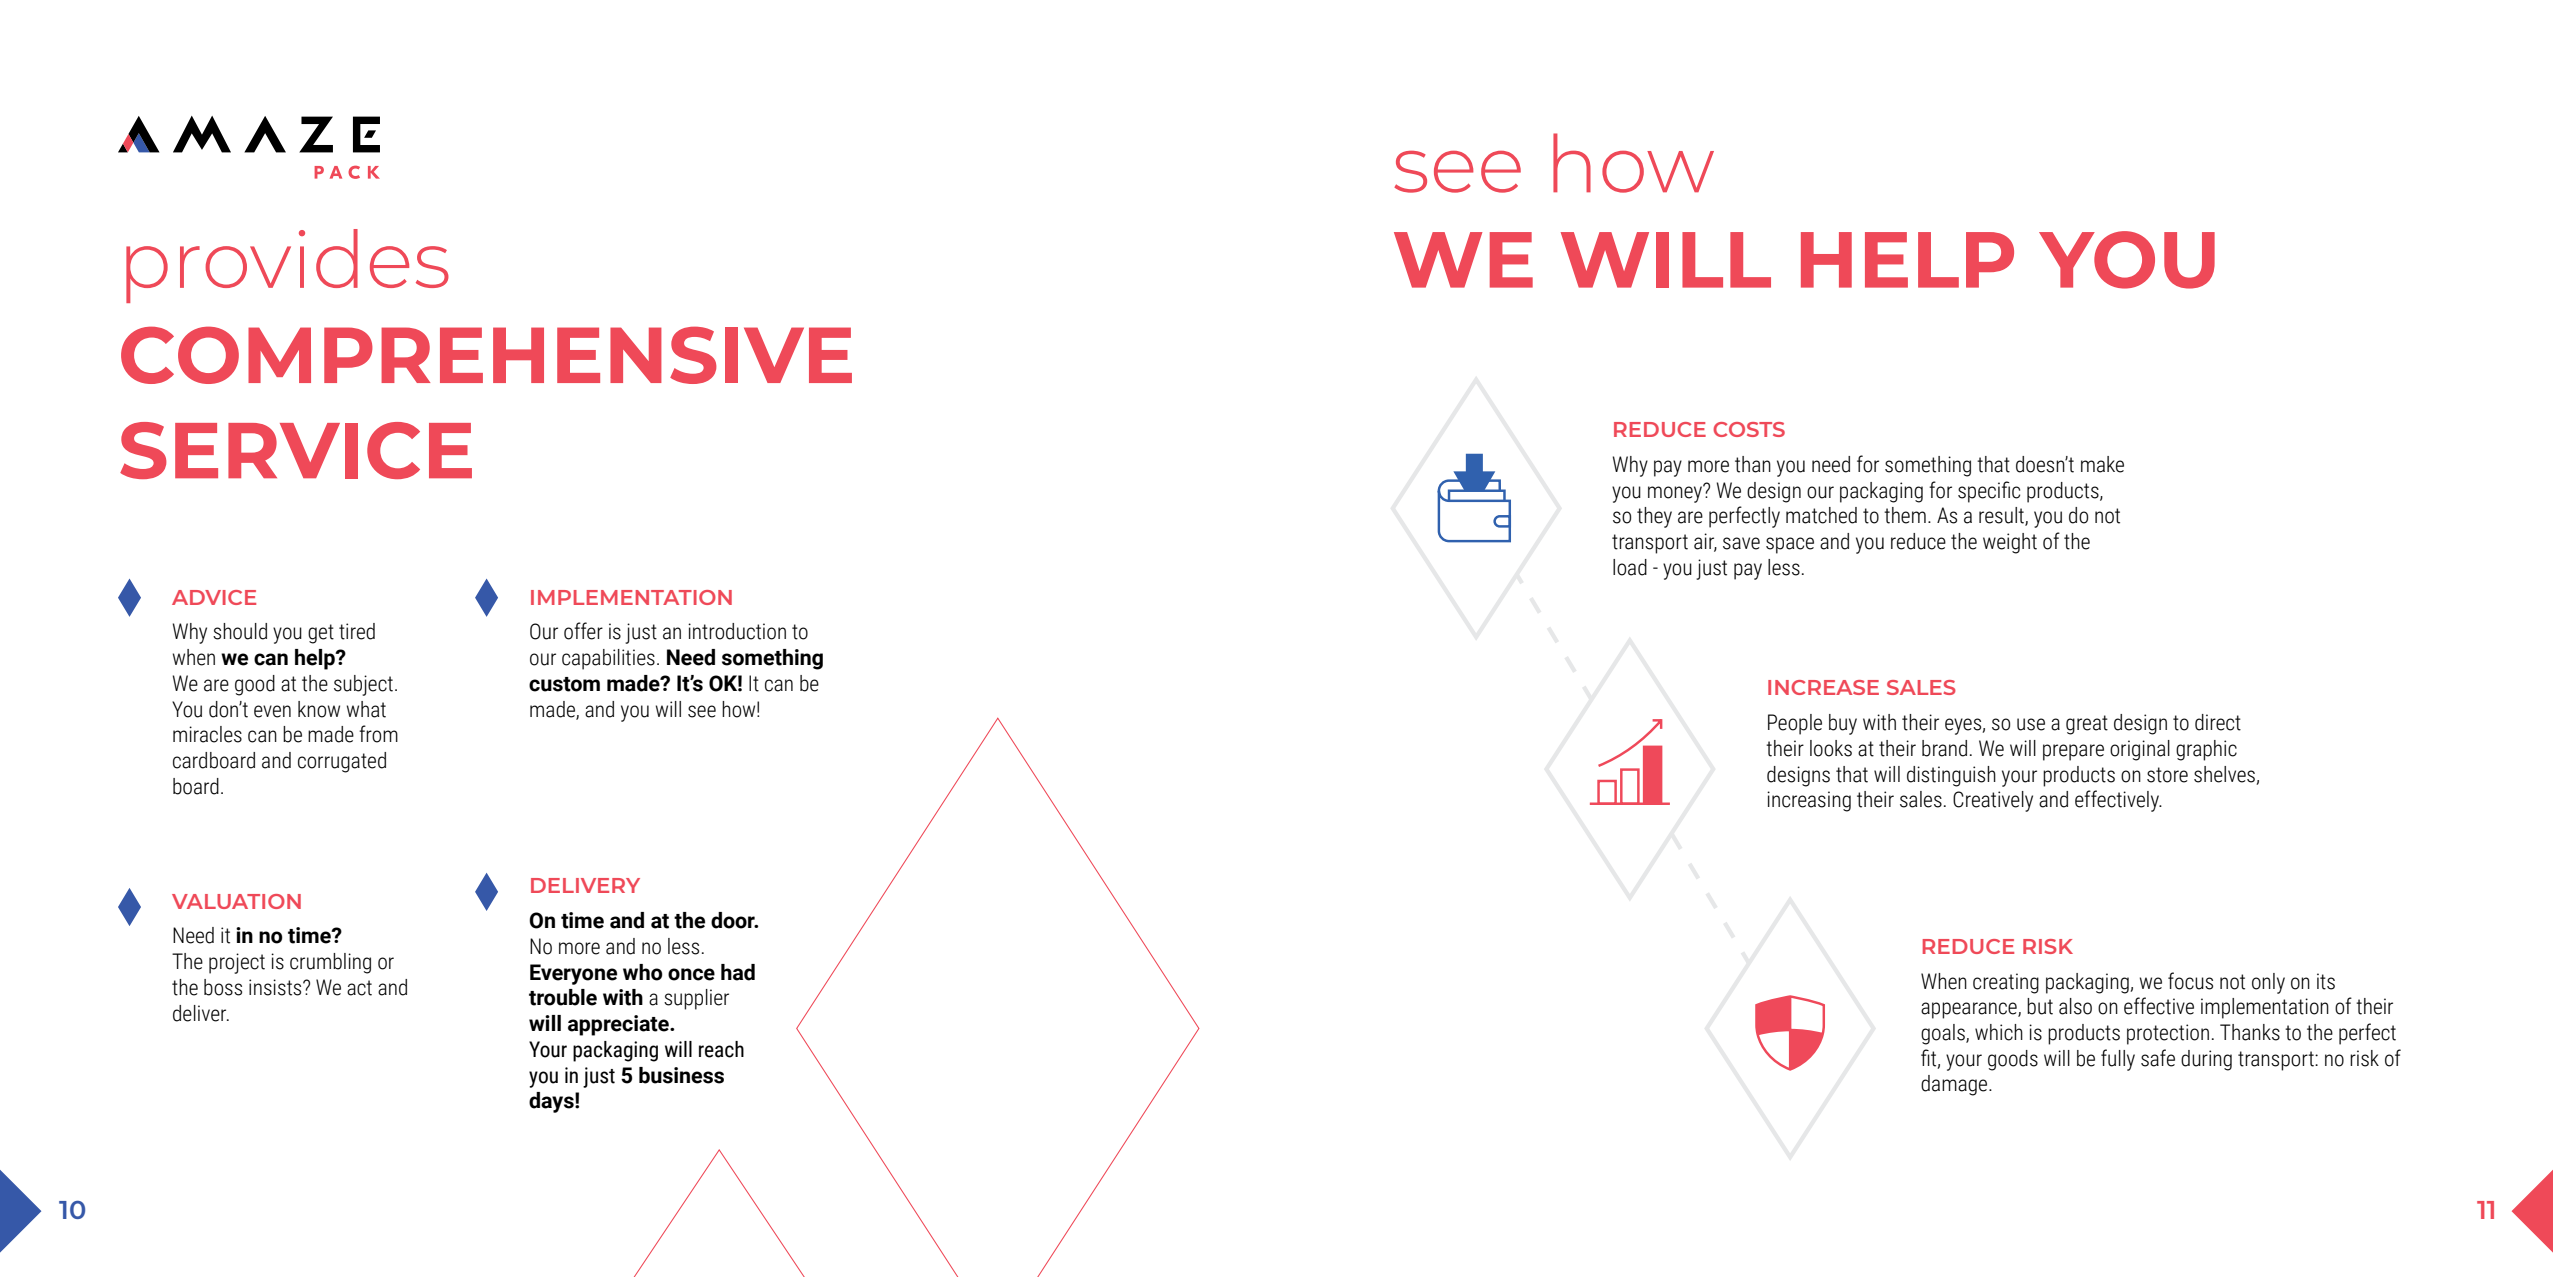 The height and width of the screenshot is (1277, 2553). Describe the element at coordinates (363, 685) in the screenshot. I see `subject` at that location.
